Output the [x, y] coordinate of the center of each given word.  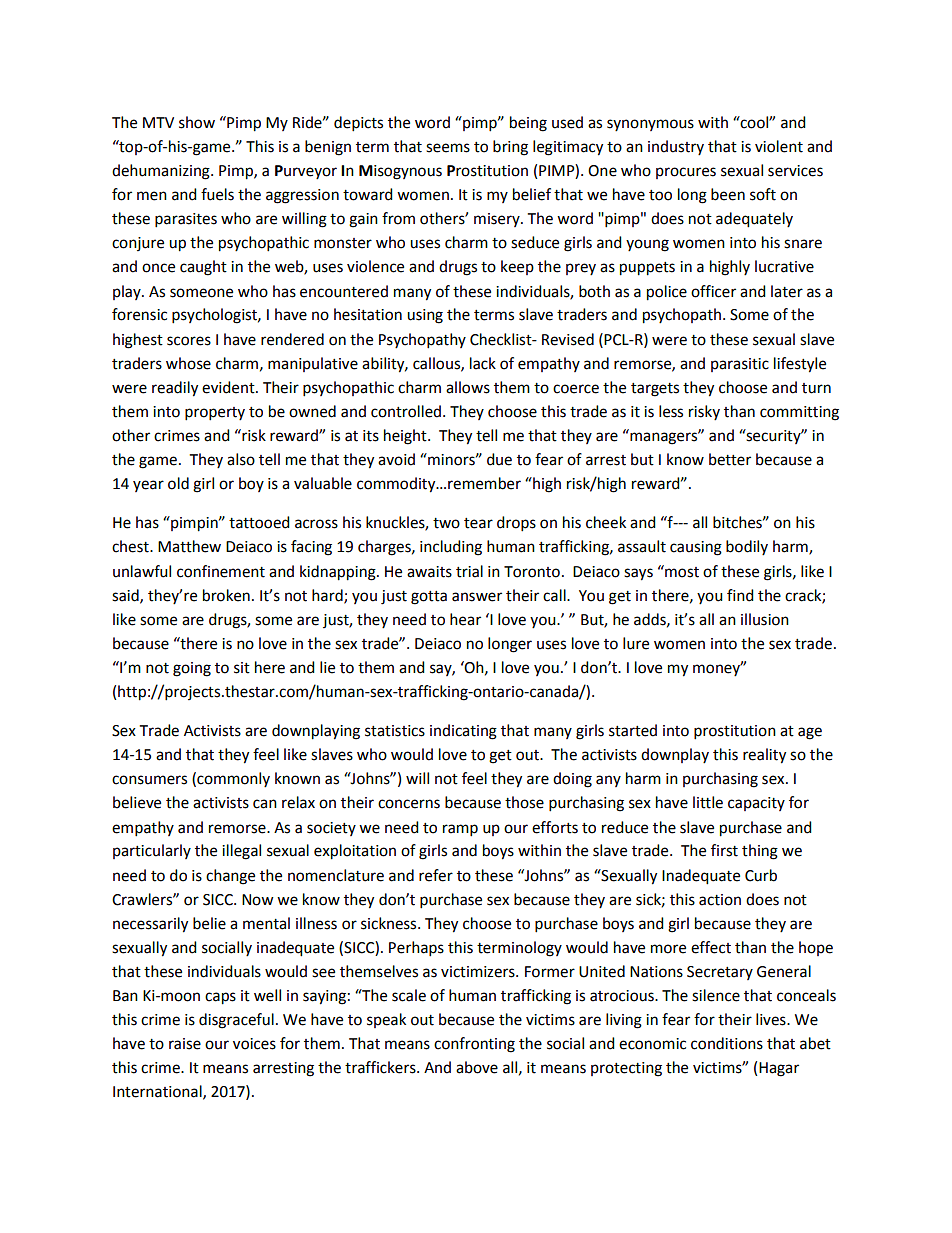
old [178, 483]
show [197, 122]
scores [189, 341]
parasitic [740, 365]
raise [185, 1044]
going [192, 669]
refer [436, 875]
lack [483, 363]
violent [779, 146]
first [724, 850]
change [230, 877]
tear [478, 523]
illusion [765, 619]
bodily [747, 547]
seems [448, 148]
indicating [463, 732]
